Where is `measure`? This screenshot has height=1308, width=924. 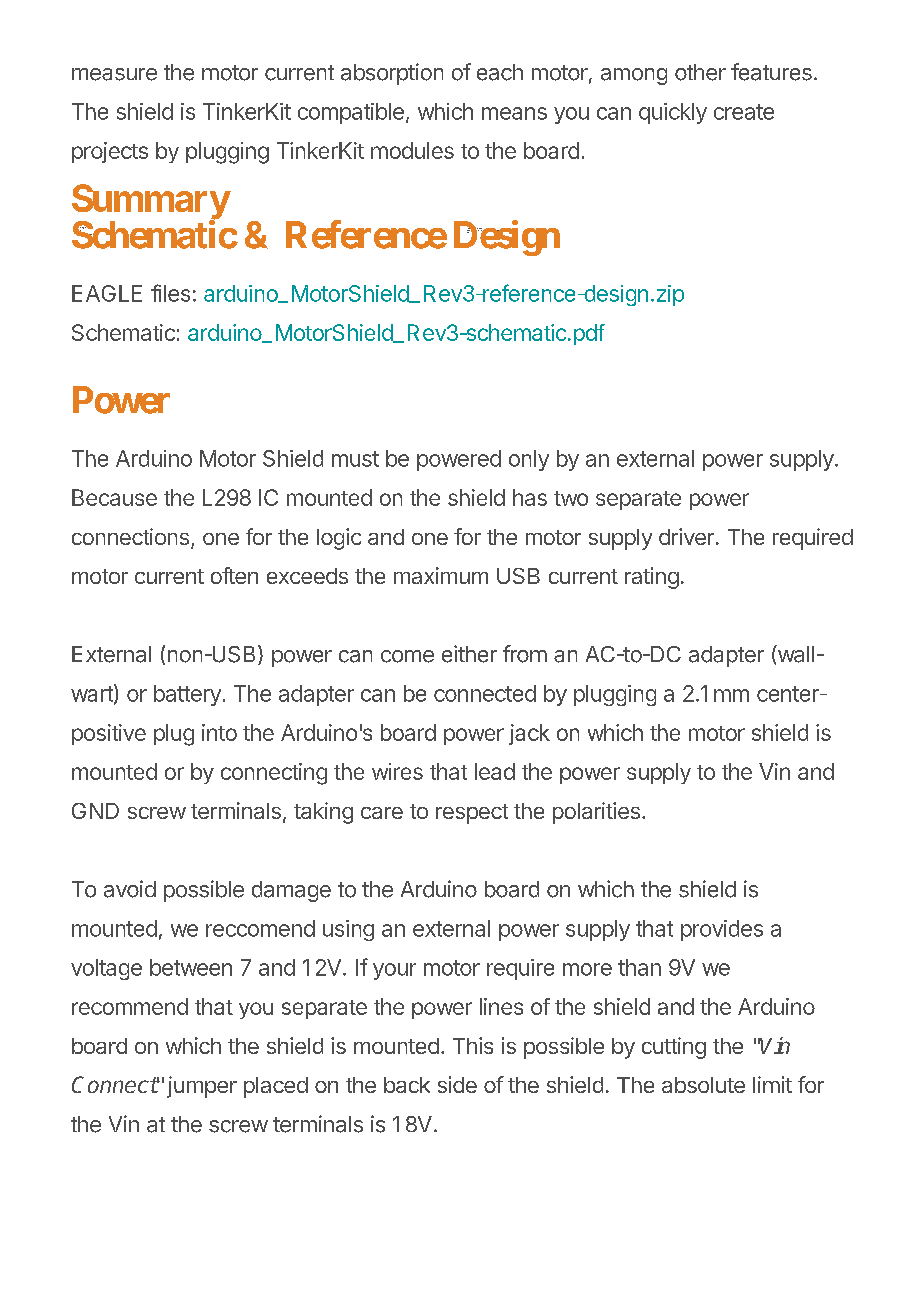
measure is located at coordinates (114, 74).
